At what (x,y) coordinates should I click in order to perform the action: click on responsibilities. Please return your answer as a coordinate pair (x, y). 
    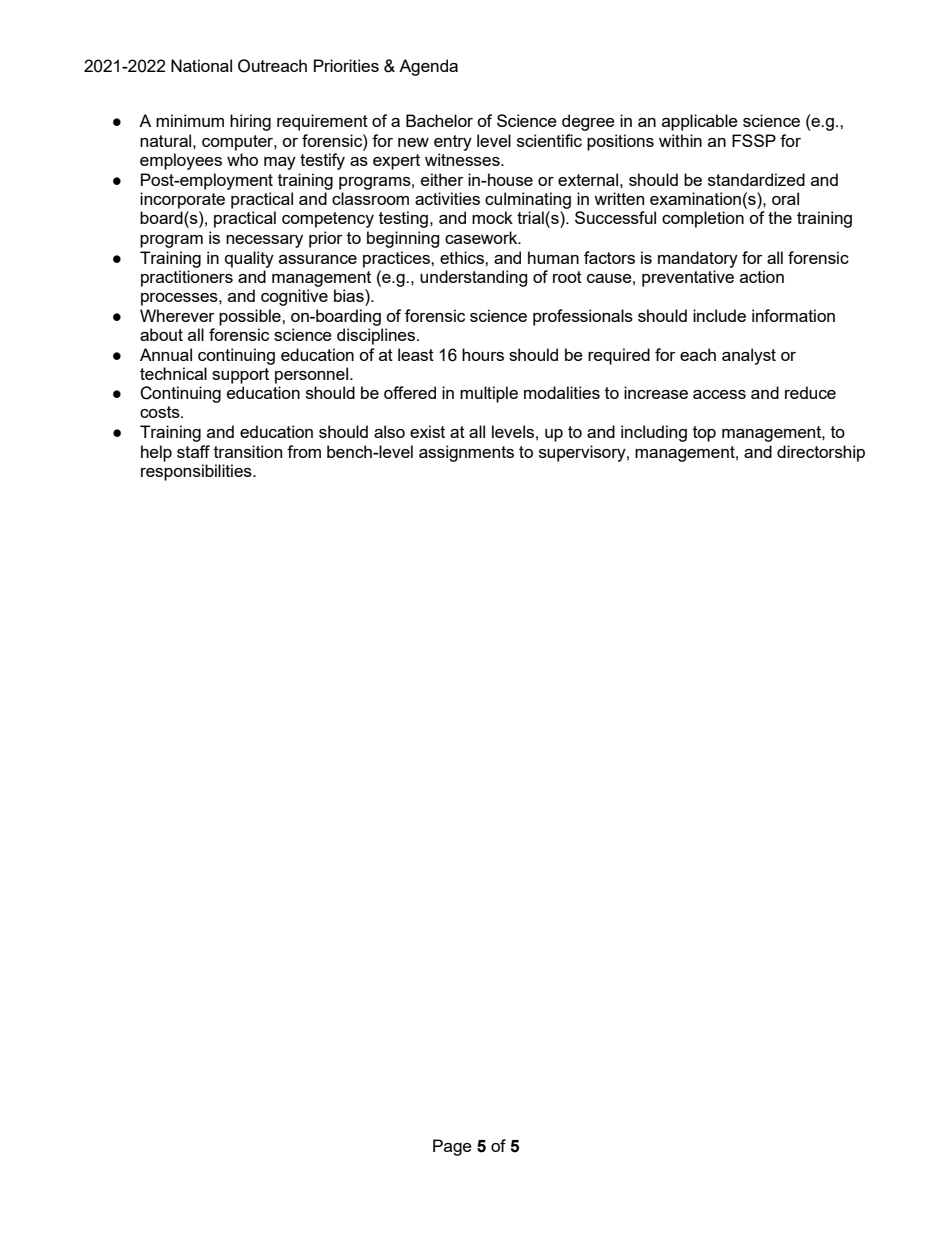
    Looking at the image, I should click on (197, 472).
